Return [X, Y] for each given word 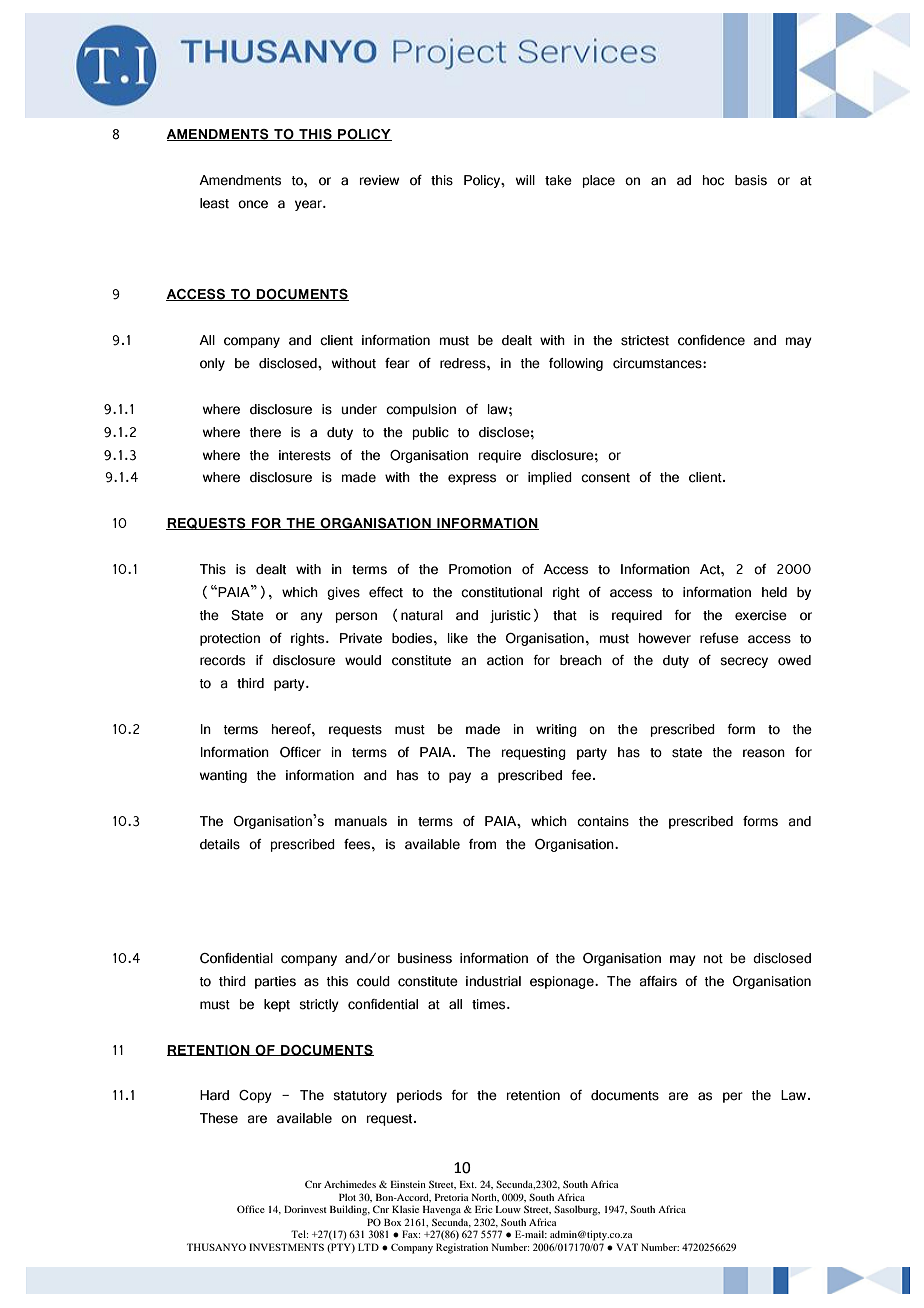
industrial [493, 981]
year [309, 205]
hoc [713, 180]
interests [305, 455]
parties [275, 982]
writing [556, 730]
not [713, 959]
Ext [468, 1184]
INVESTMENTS [286, 1247]
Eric [483, 1209]
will [525, 180]
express [472, 479]
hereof [292, 729]
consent [605, 478]
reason [764, 753]
